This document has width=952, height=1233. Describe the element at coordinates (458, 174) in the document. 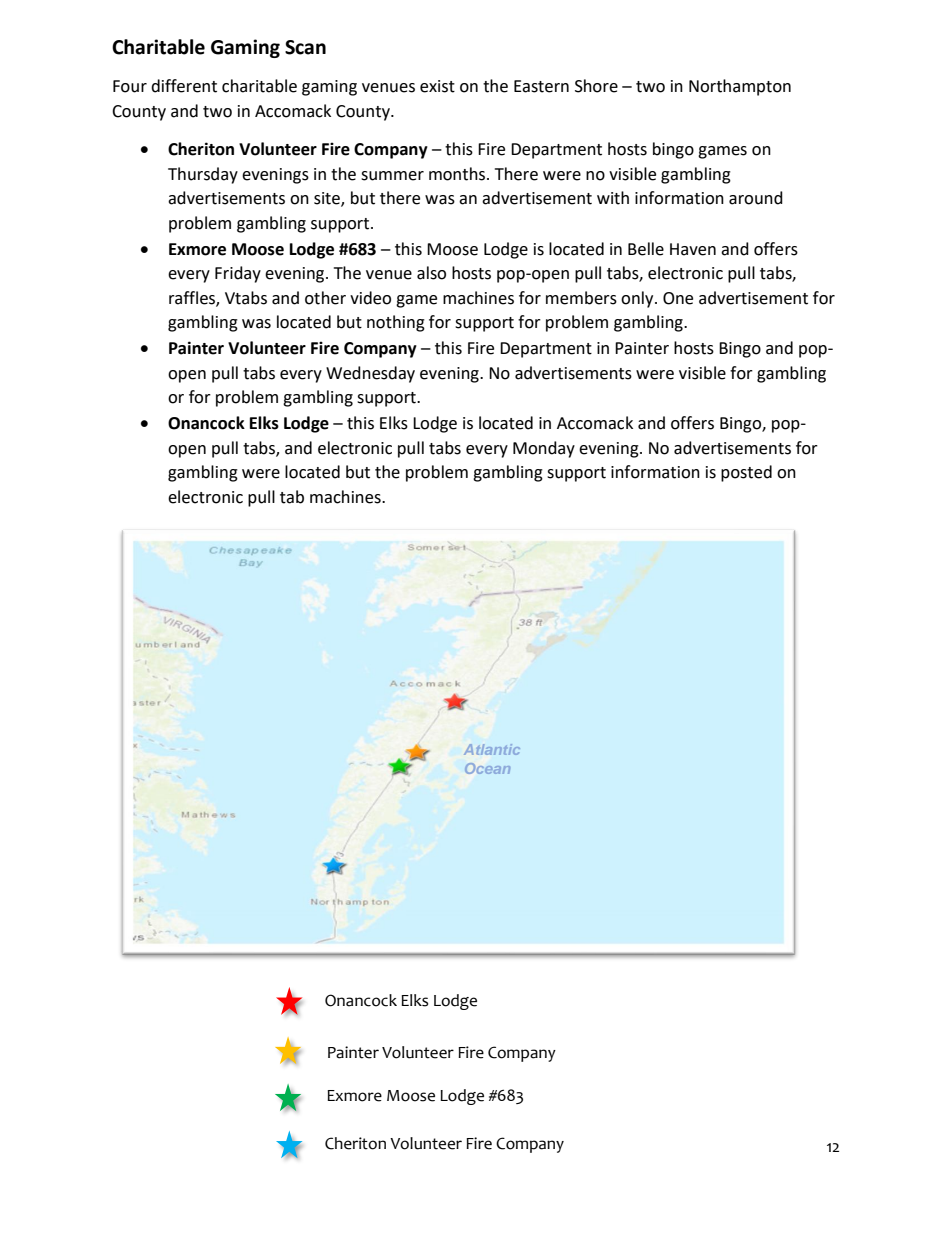

I see `months` at that location.
